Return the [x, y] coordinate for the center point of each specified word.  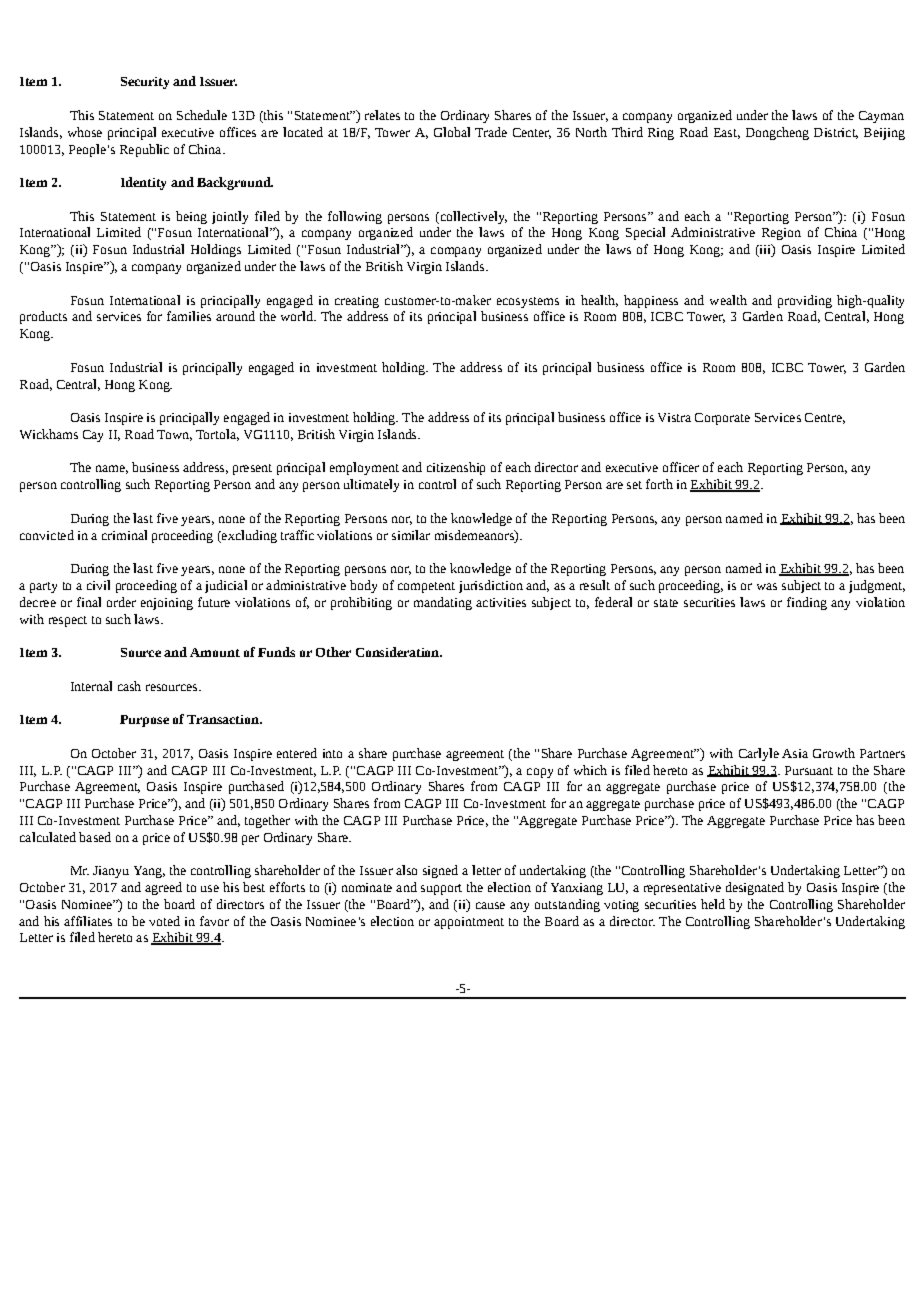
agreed [163, 888]
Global [452, 132]
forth [659, 484]
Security [145, 83]
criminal [124, 535]
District [836, 133]
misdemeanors [475, 535]
